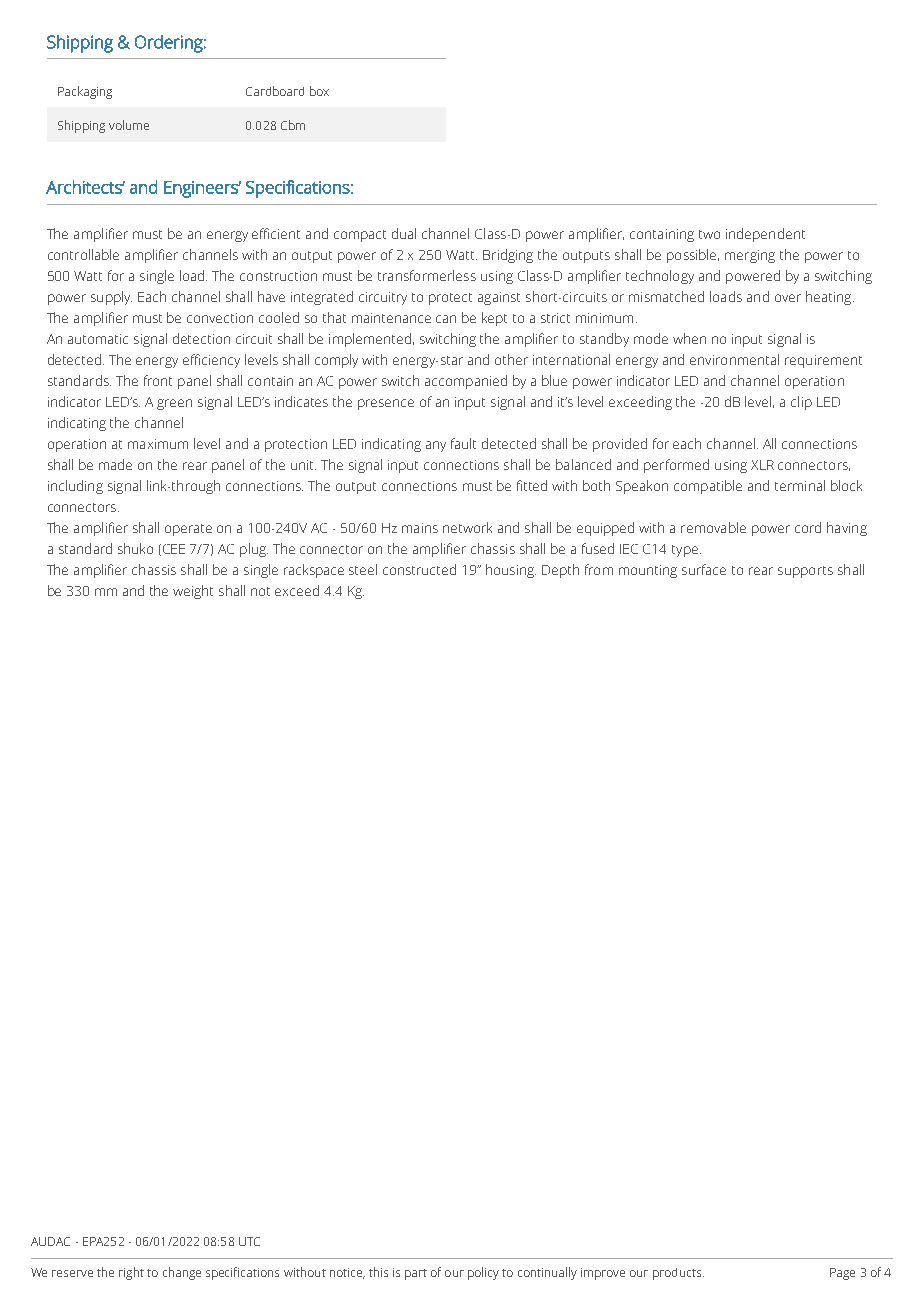 The width and height of the screenshot is (924, 1308). I want to click on supports, so click(805, 572).
